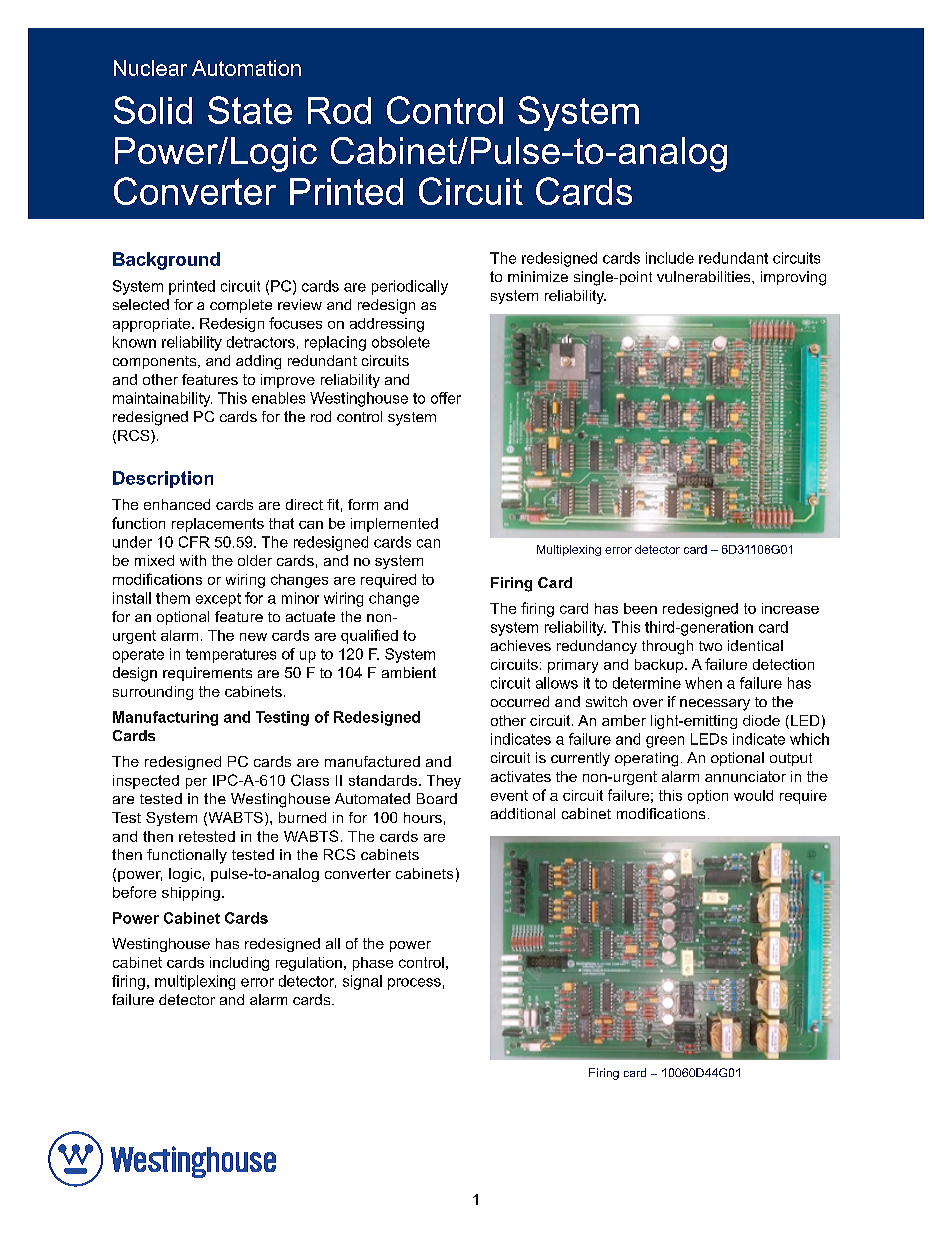 This page has width=952, height=1233. I want to click on State, so click(250, 110).
